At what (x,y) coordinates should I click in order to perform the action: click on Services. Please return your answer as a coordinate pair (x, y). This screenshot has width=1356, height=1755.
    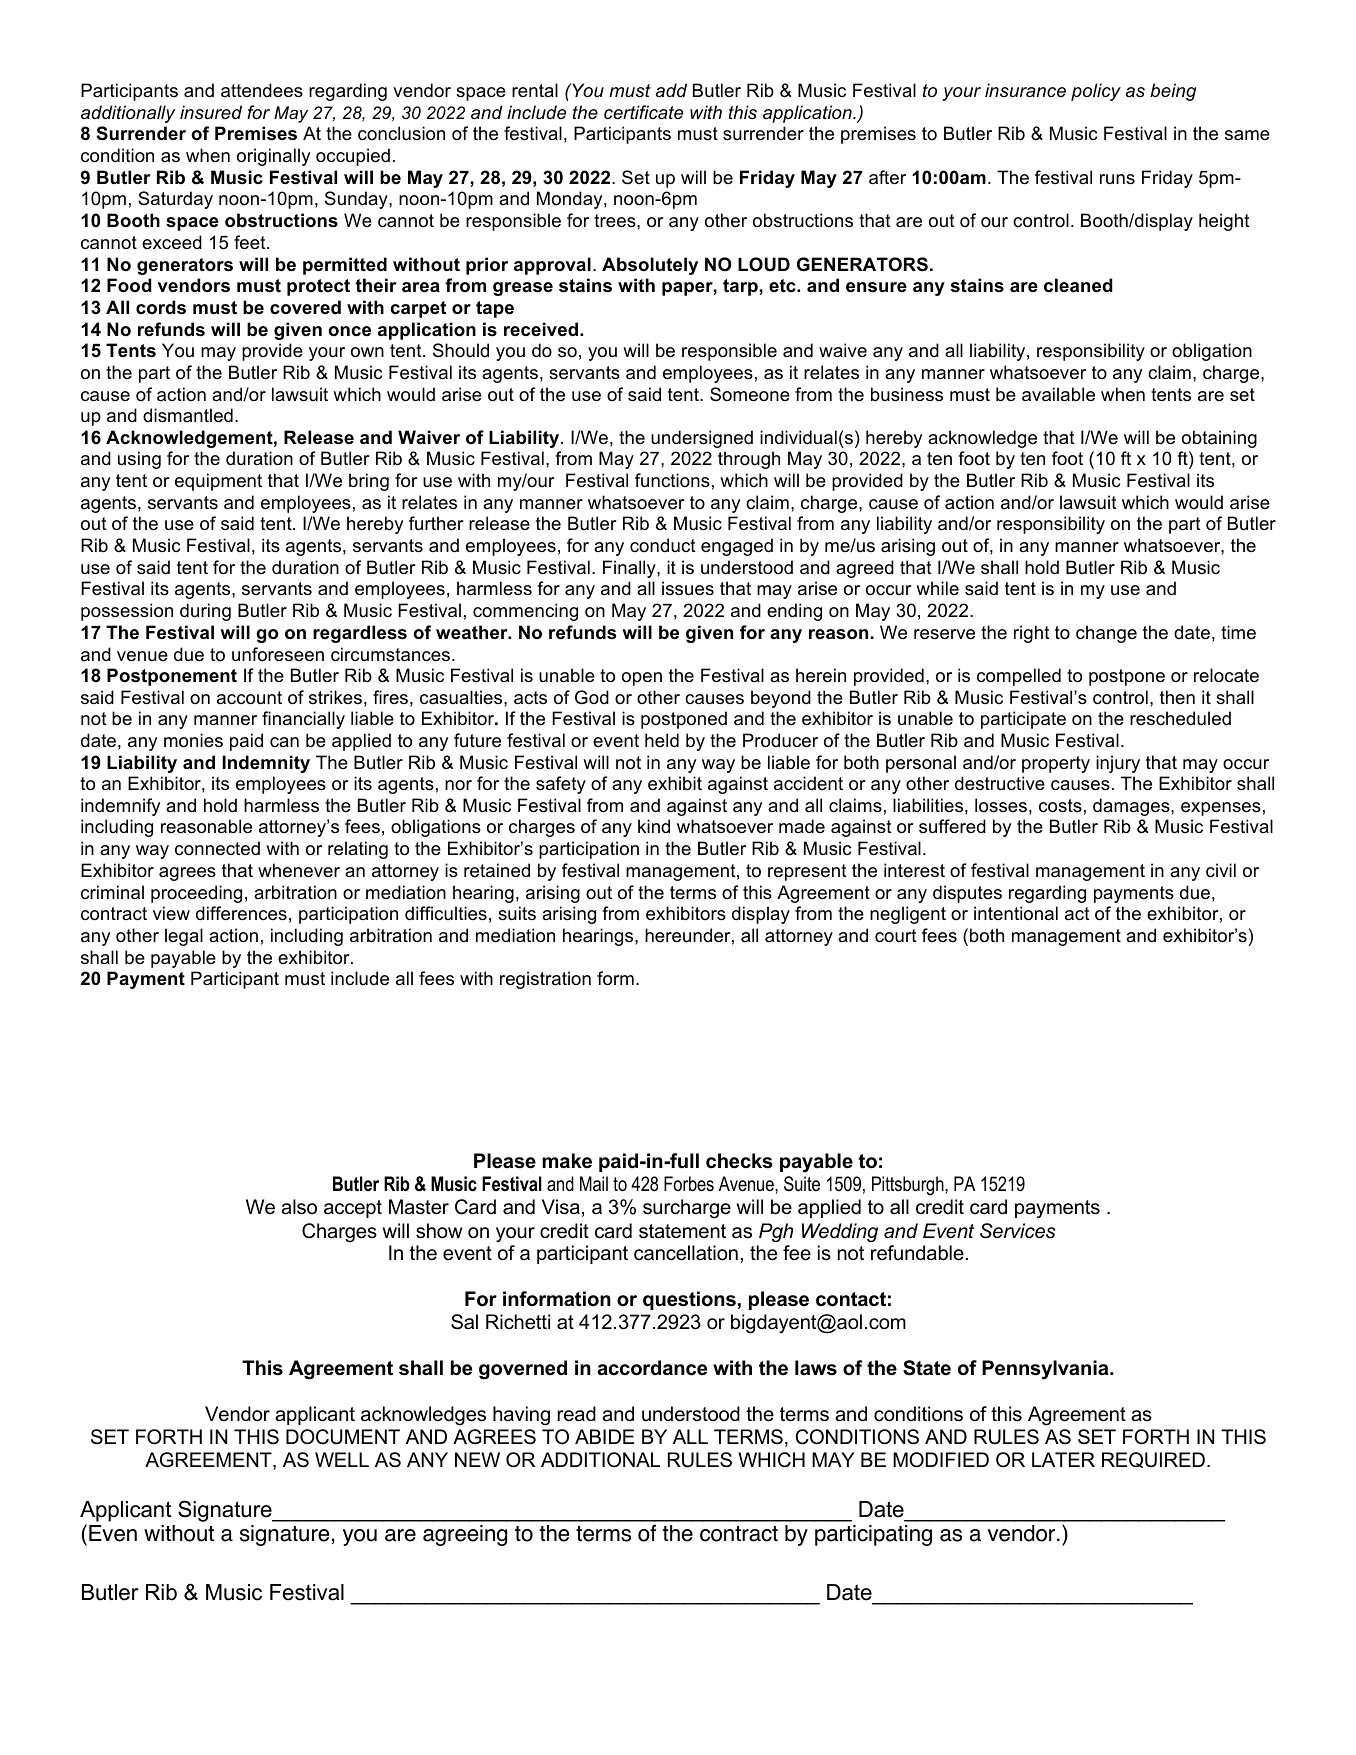
    Looking at the image, I should click on (1018, 1231).
